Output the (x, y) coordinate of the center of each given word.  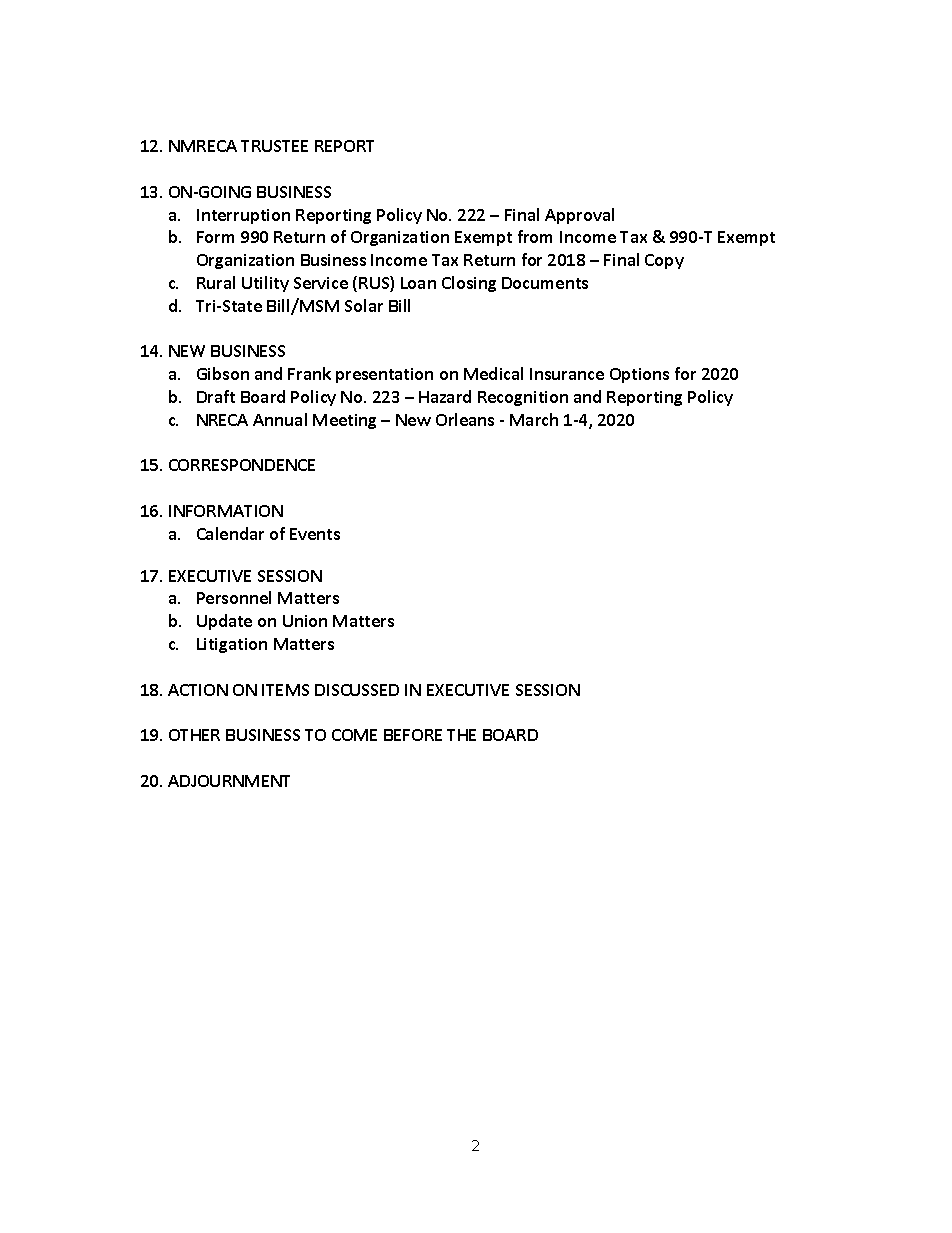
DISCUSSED (357, 690)
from (535, 236)
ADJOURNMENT (229, 781)
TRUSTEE (274, 146)
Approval (579, 216)
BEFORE (413, 735)
